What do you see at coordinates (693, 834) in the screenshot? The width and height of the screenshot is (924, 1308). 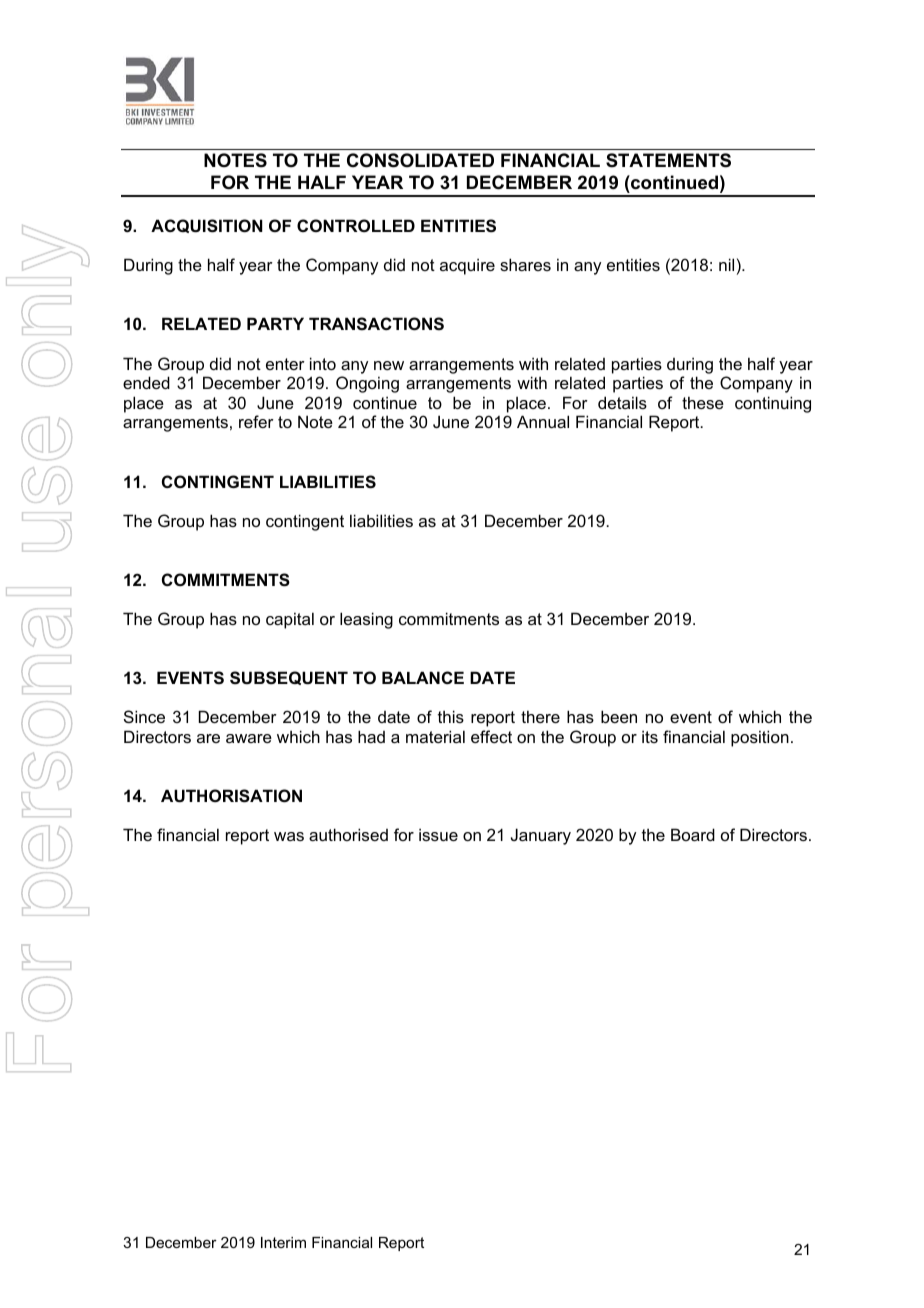 I see `Board` at bounding box center [693, 834].
